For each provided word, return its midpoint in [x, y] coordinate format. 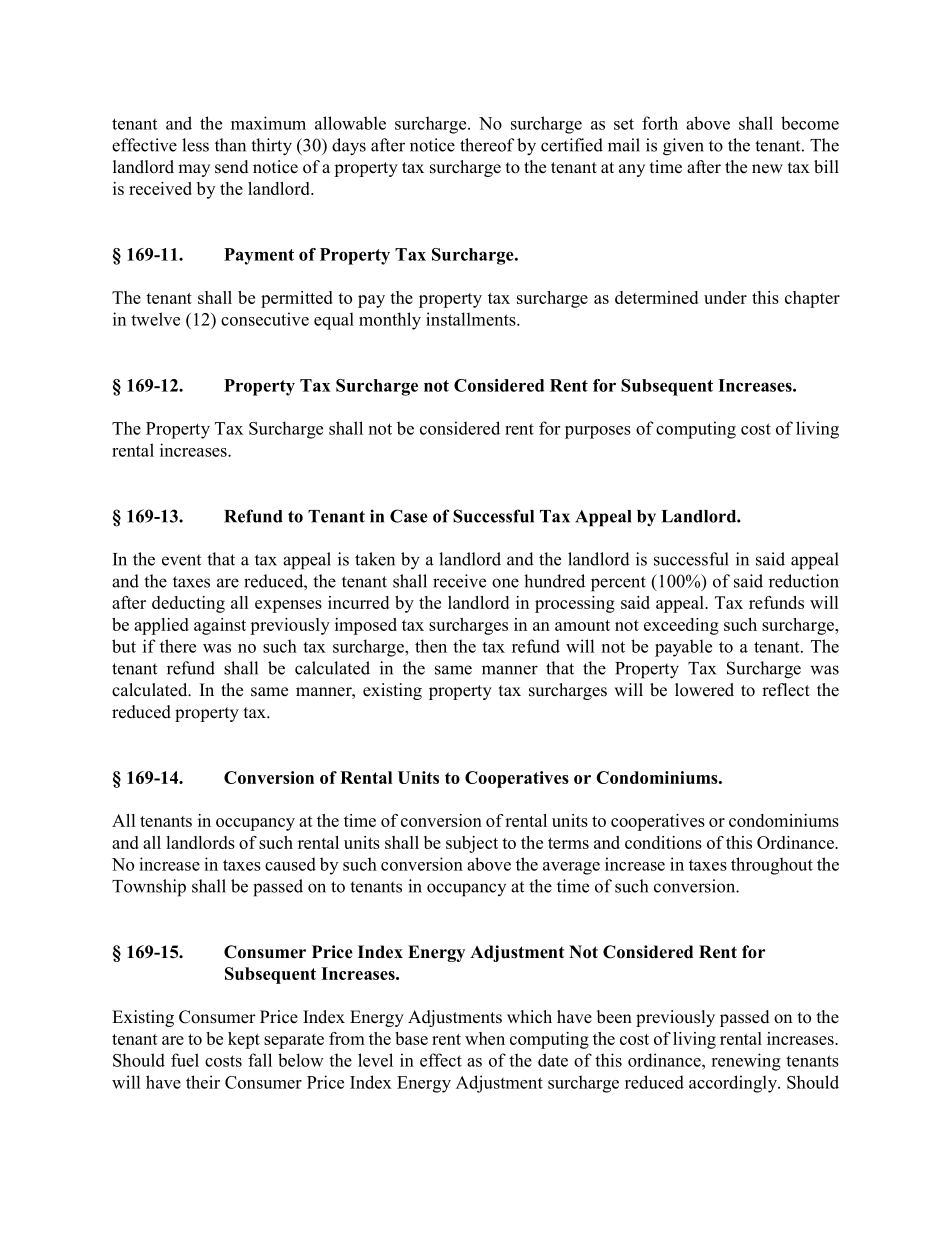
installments [472, 319]
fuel [185, 1060]
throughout [772, 866]
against [220, 626]
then [431, 646]
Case [409, 516]
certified [572, 145]
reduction [804, 581]
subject [472, 844]
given [683, 147]
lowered [704, 690]
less [195, 145]
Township [149, 888]
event [181, 560]
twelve [155, 319]
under [725, 297]
